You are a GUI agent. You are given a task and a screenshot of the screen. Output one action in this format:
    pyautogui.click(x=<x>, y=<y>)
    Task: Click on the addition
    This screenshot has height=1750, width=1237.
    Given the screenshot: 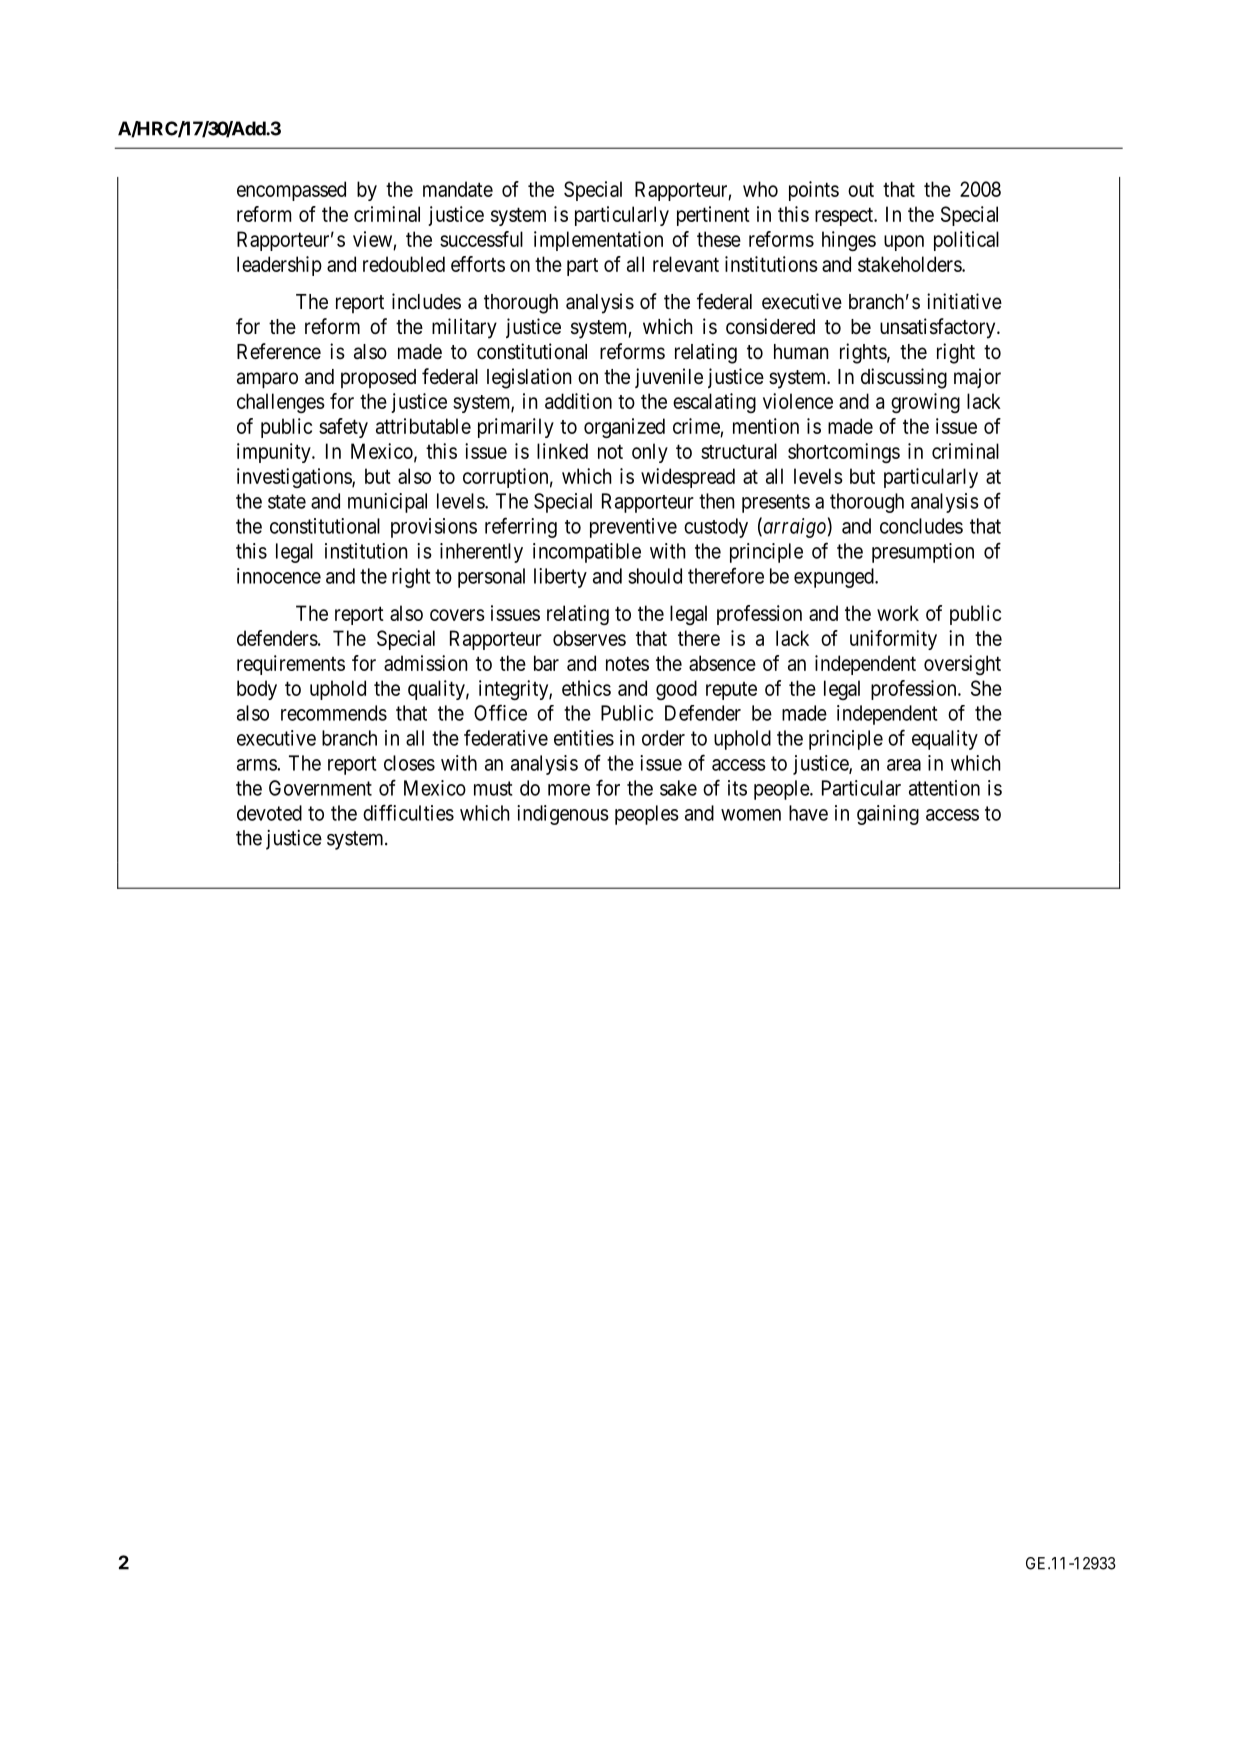 What is the action you would take?
    pyautogui.click(x=578, y=401)
